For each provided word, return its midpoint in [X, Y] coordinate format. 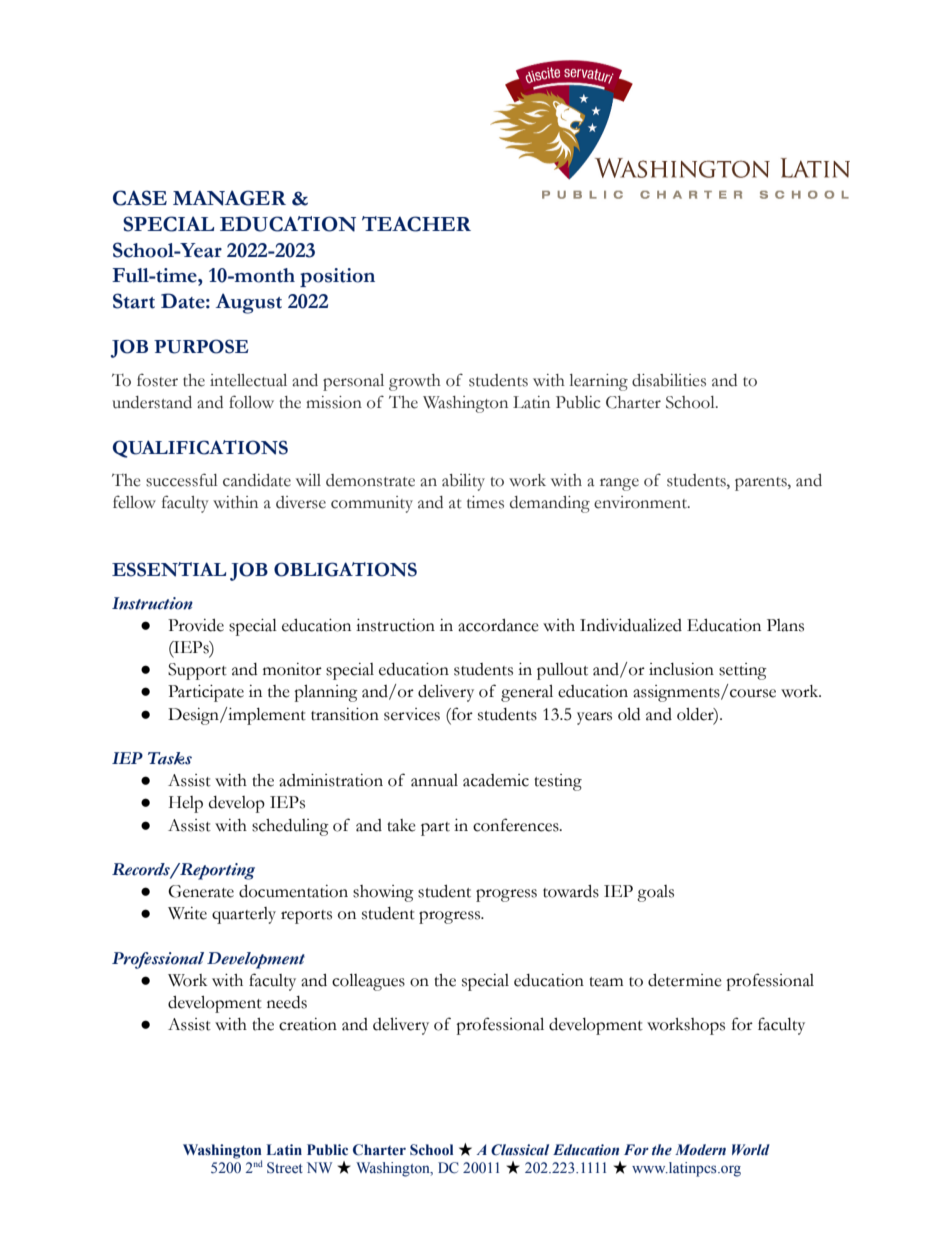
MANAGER [229, 198]
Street [285, 1168]
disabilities [669, 380]
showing [383, 893]
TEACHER [416, 224]
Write [187, 913]
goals [655, 893]
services [412, 714]
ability [463, 482]
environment [641, 502]
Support [197, 671]
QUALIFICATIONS [200, 449]
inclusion [681, 669]
